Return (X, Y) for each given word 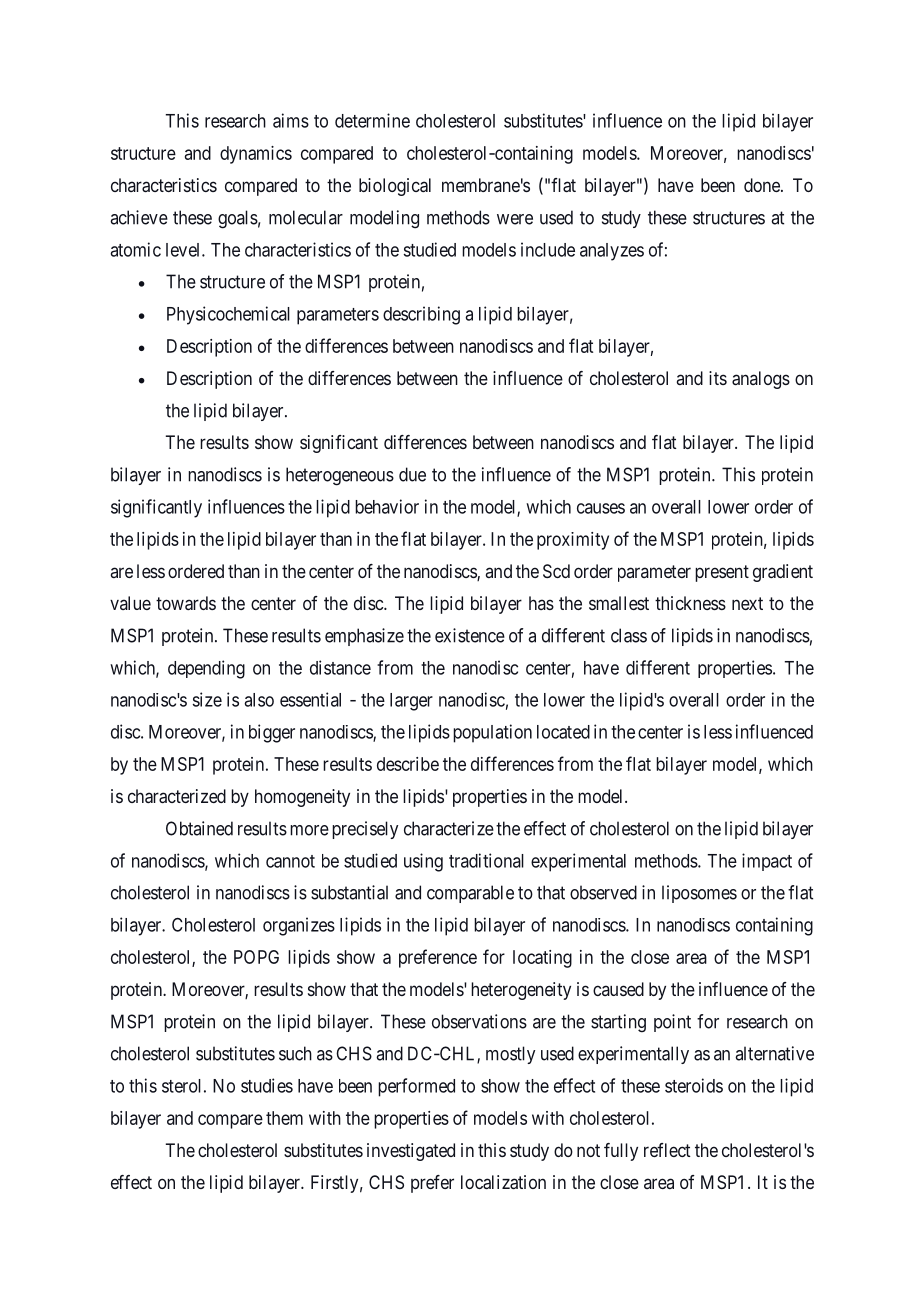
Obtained (199, 828)
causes (601, 508)
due (412, 474)
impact (767, 862)
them (284, 1118)
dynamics (256, 155)
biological (395, 187)
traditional (486, 860)
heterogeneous (340, 476)
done (763, 185)
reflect (667, 1150)
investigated (411, 1152)
